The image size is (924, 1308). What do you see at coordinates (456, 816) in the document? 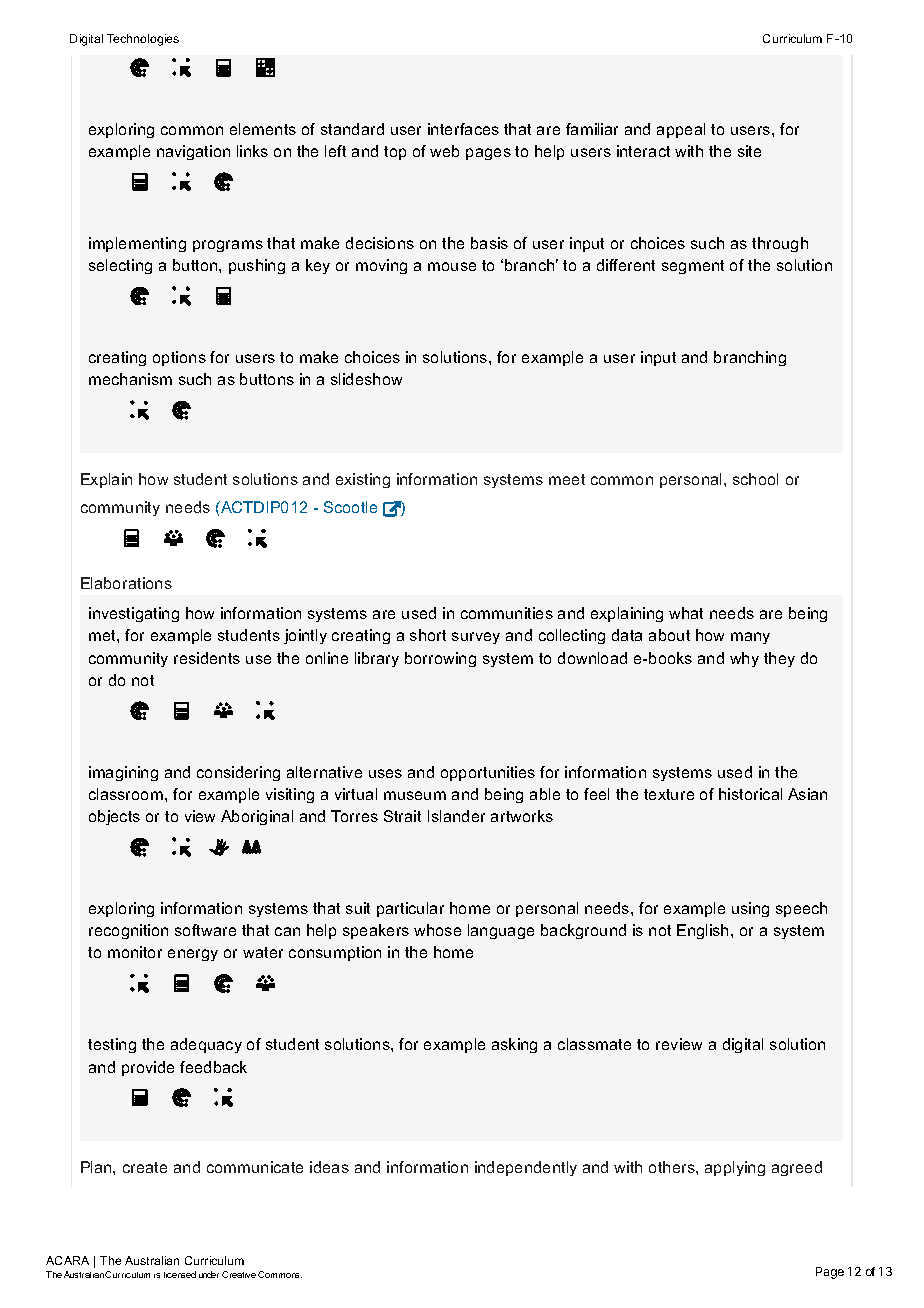
I see `Islander` at bounding box center [456, 816].
